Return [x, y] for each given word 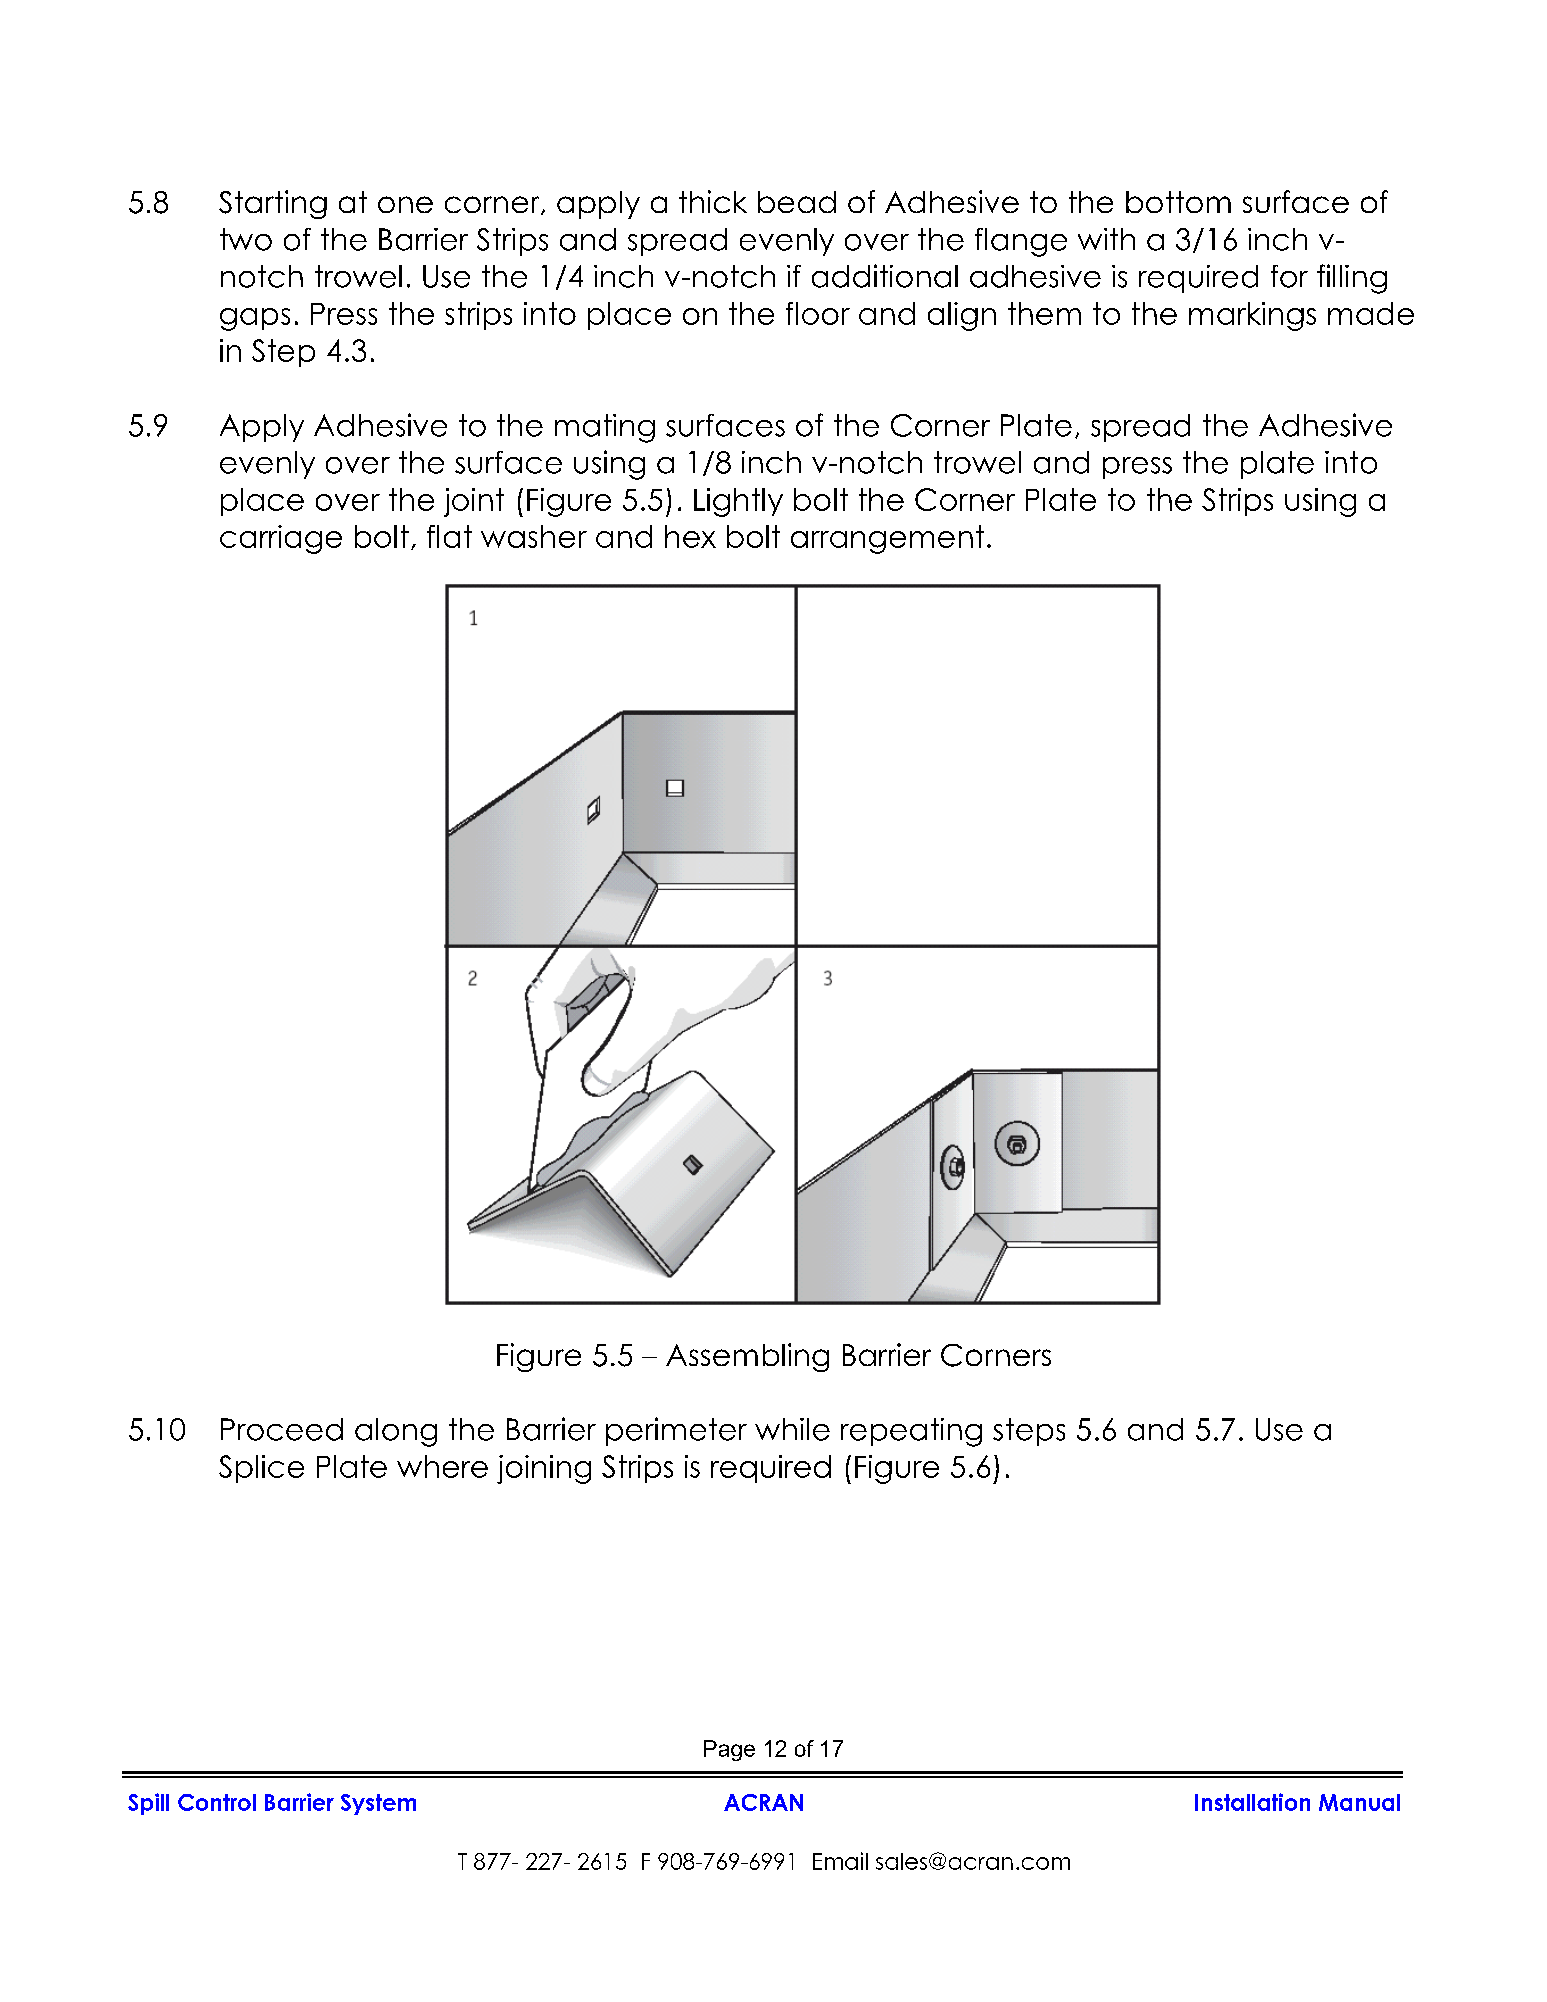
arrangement [887, 539]
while [792, 1429]
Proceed [282, 1429]
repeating [911, 1432]
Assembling [747, 1357]
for [1289, 276]
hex [690, 536]
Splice [261, 1469]
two [246, 239]
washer [534, 536]
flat [449, 536]
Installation [1252, 1802]
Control [217, 1802]
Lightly [738, 502]
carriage [281, 539]
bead [797, 202]
